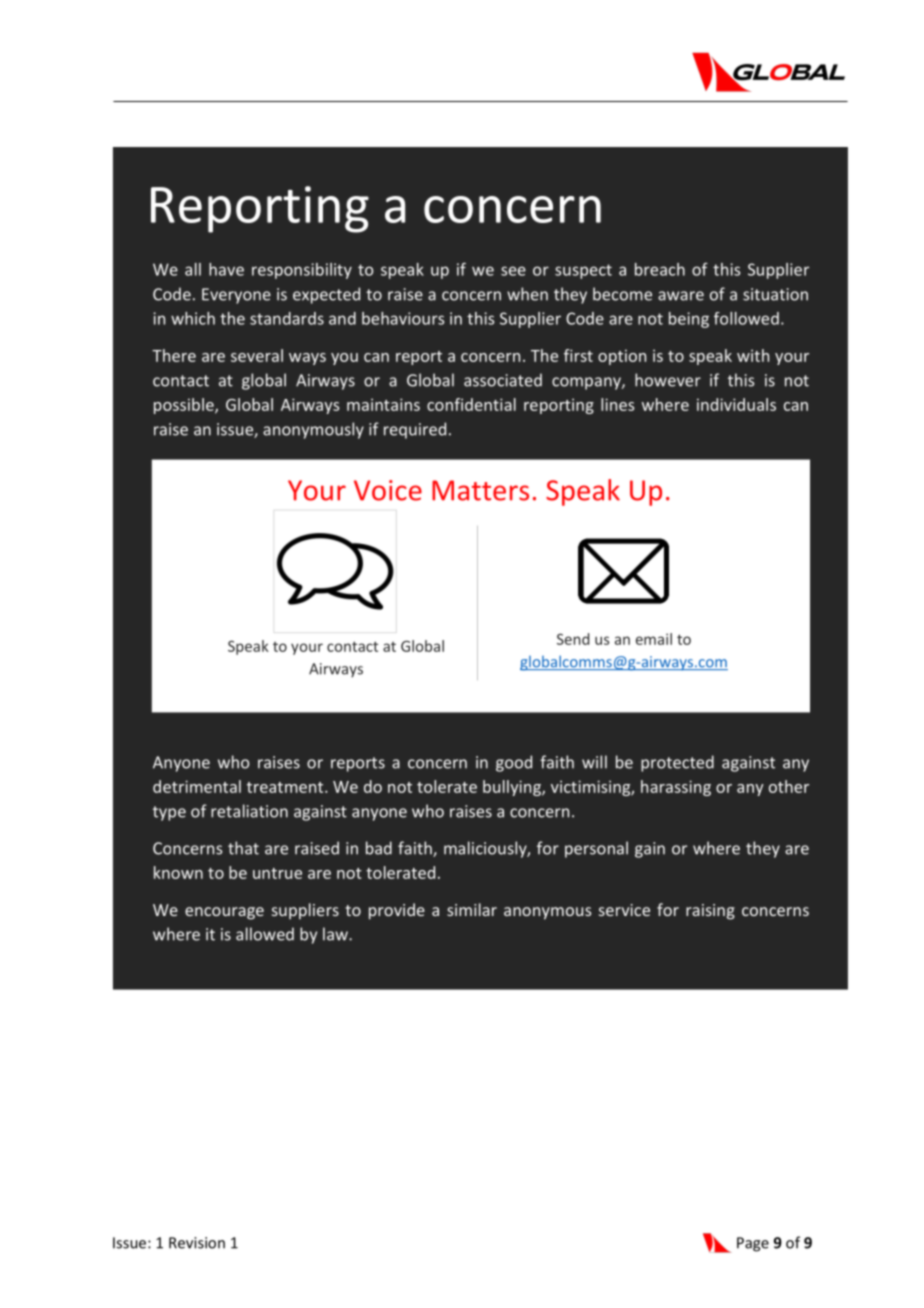  Describe the element at coordinates (573, 639) in the screenshot. I see `Send` at that location.
